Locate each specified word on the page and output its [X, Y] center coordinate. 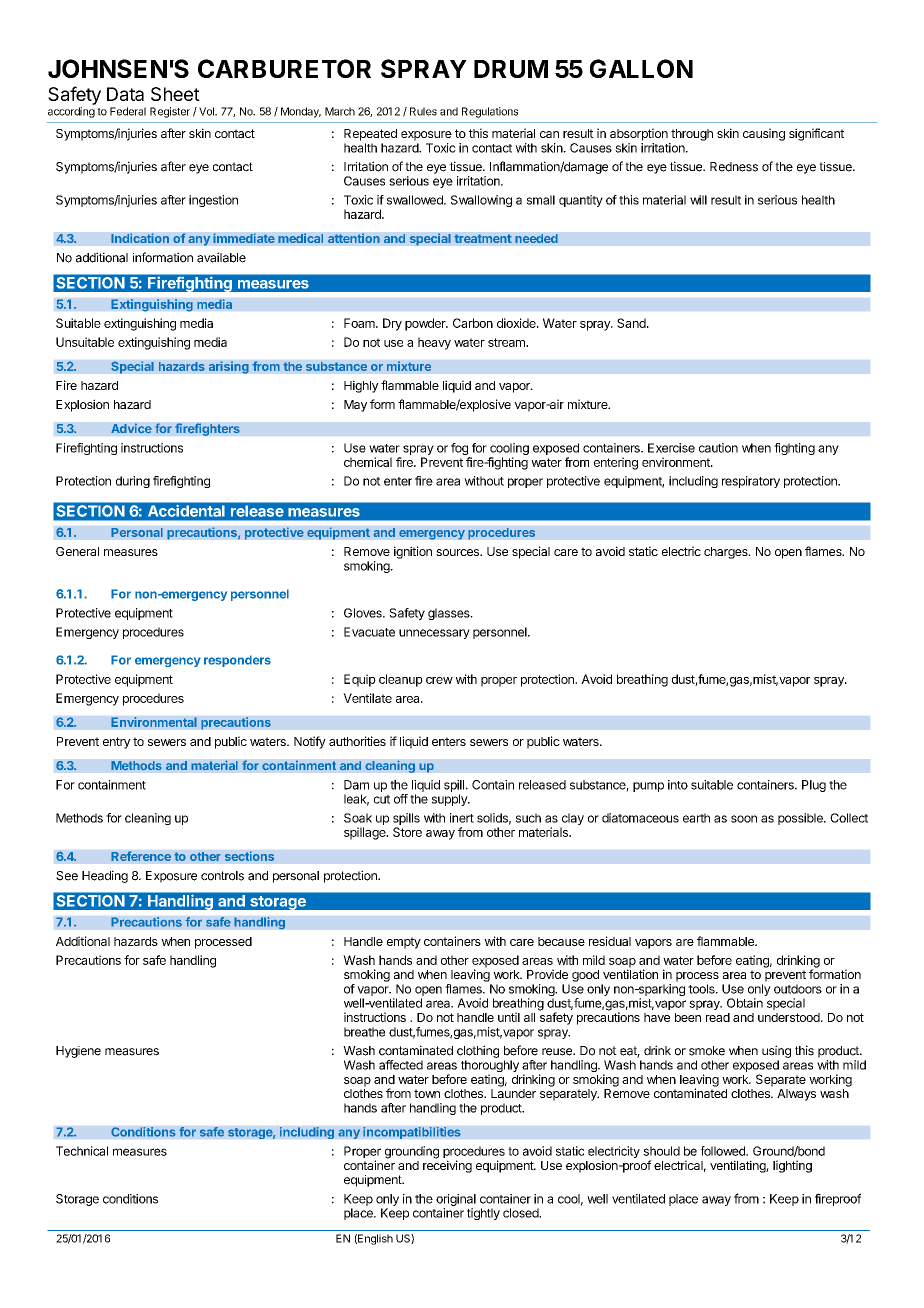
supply [450, 800]
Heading [105, 876]
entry [117, 743]
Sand [632, 323]
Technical [82, 1151]
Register [170, 112]
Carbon [473, 323]
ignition [413, 552]
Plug [814, 786]
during [133, 482]
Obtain [745, 1003]
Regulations [490, 112]
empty [404, 943]
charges [727, 553]
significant [816, 134]
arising [229, 367]
